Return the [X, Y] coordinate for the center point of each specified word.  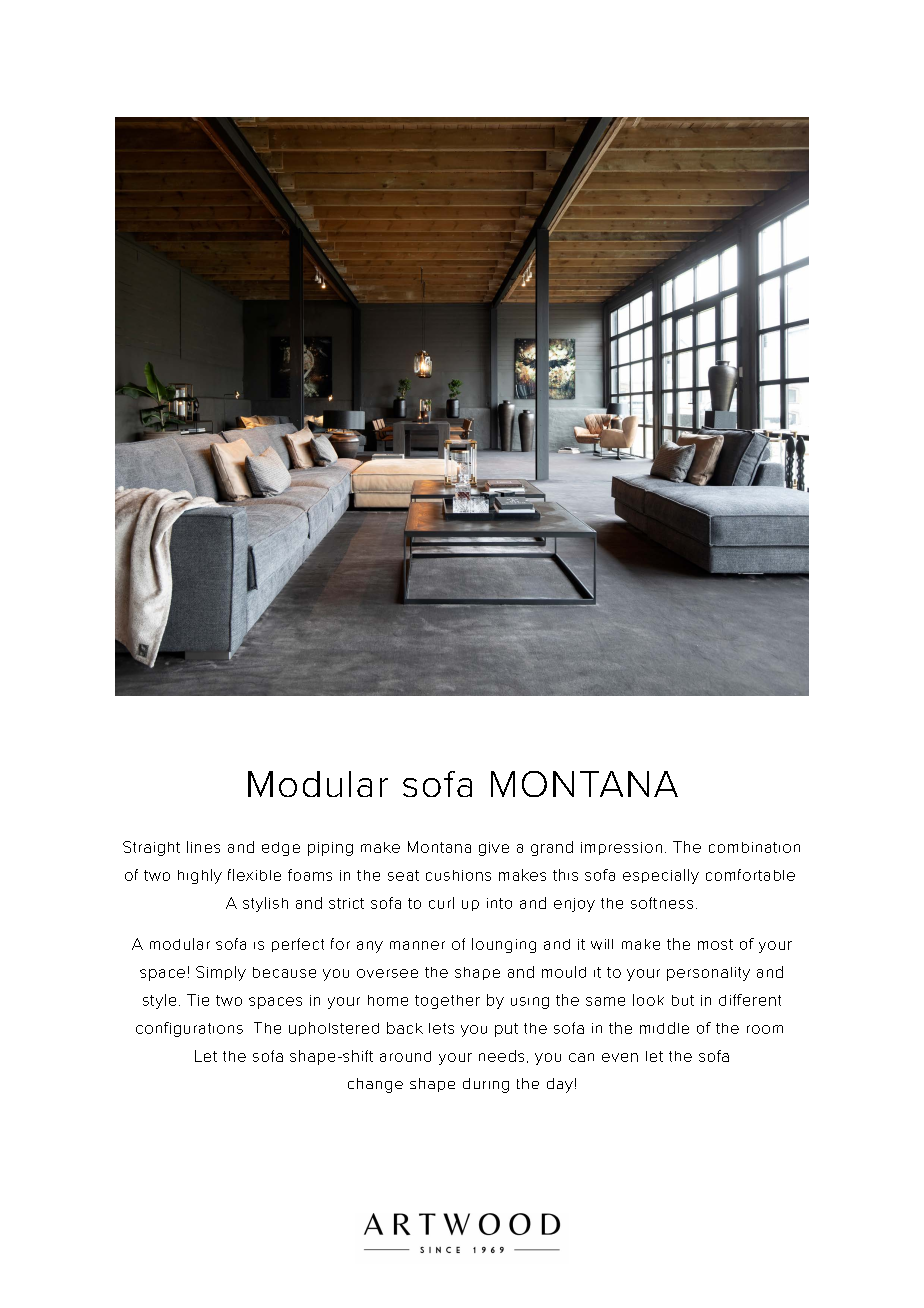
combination [754, 847]
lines [203, 847]
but [683, 1000]
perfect [298, 945]
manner [417, 945]
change [375, 1085]
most [715, 944]
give [494, 849]
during [486, 1085]
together [447, 1002]
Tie [198, 1000]
